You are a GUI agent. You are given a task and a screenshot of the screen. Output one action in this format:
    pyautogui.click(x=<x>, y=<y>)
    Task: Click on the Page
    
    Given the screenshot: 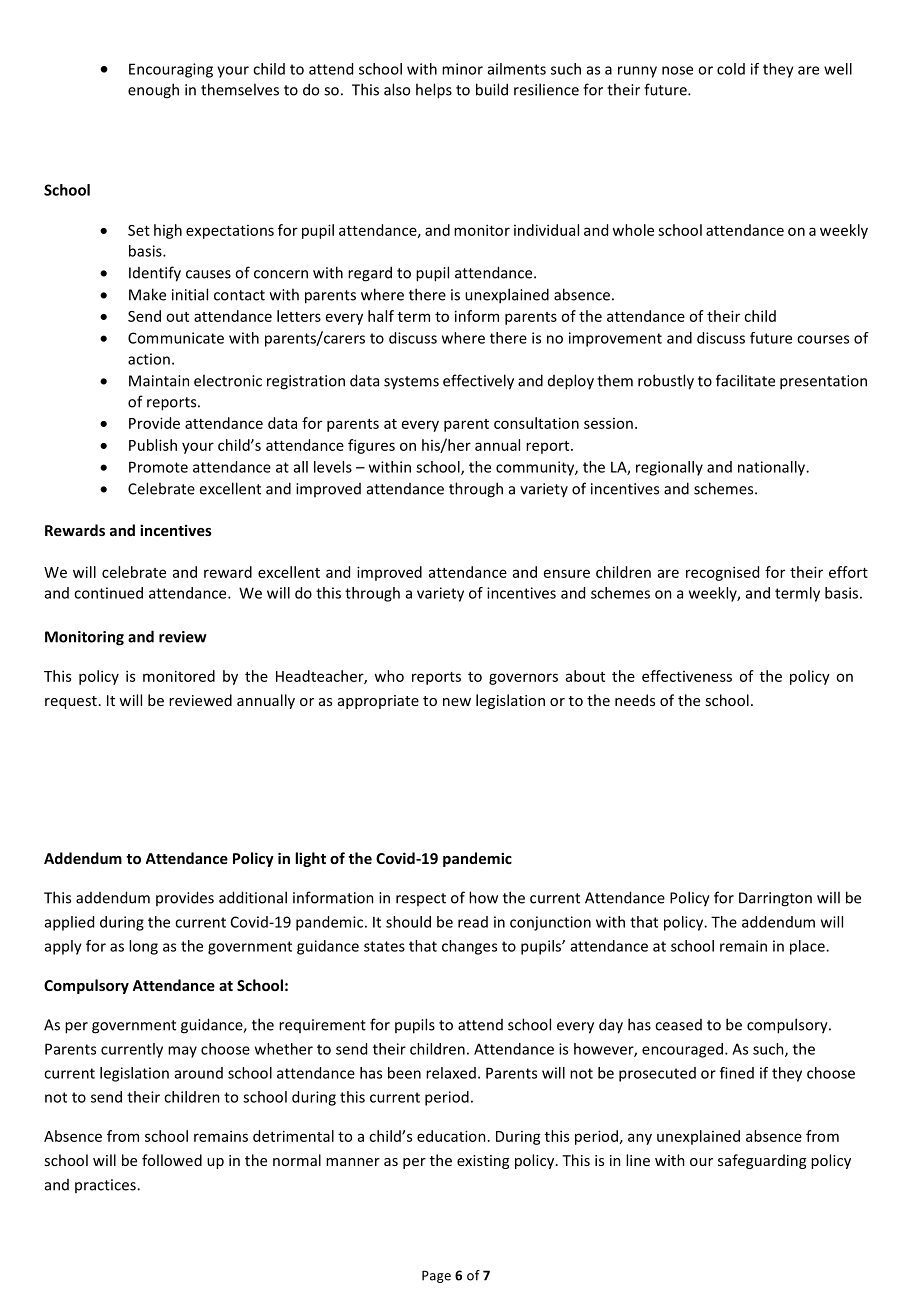 What is the action you would take?
    pyautogui.click(x=436, y=1276)
